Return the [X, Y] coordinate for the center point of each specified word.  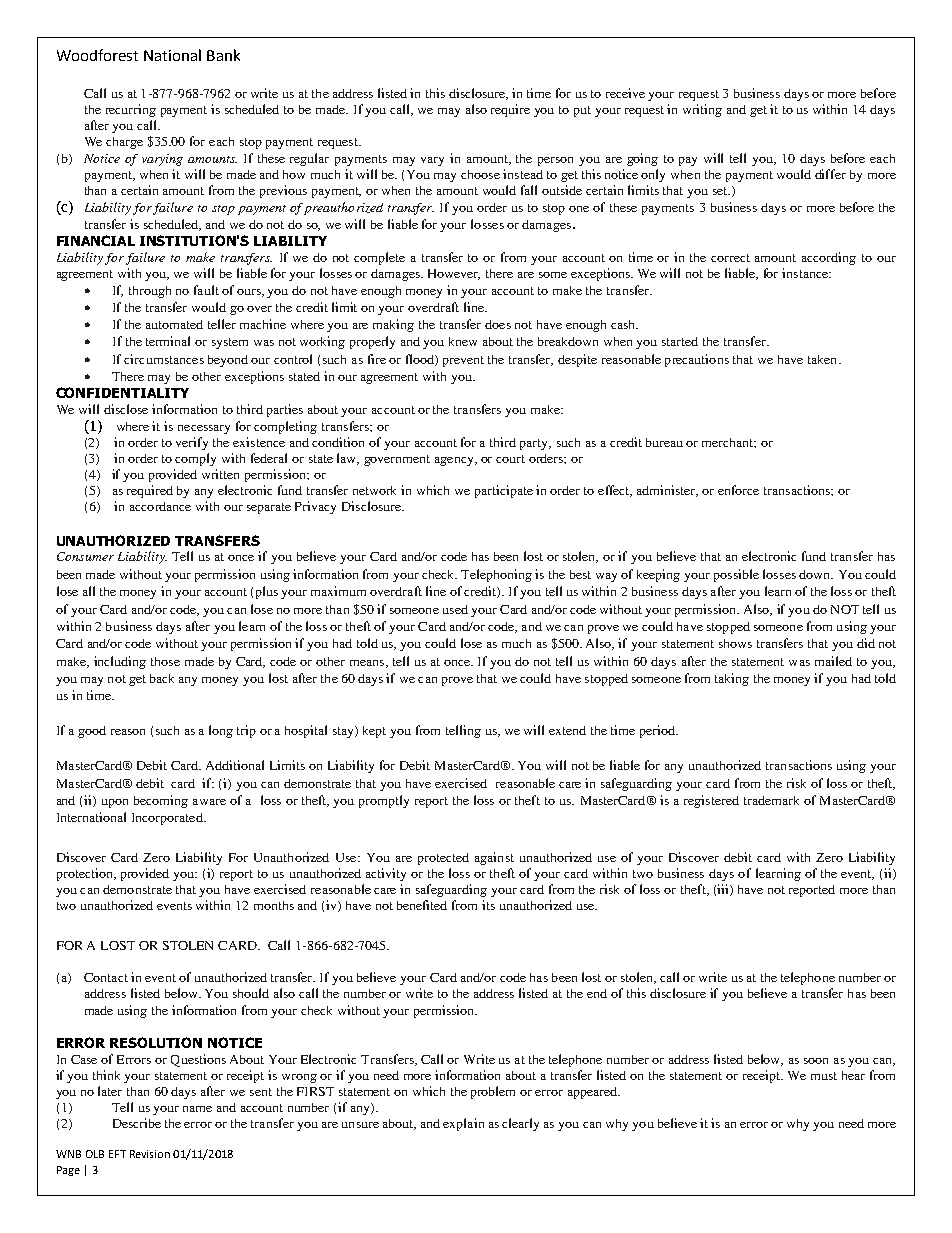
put [582, 111]
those [165, 661]
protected [443, 859]
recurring [131, 110]
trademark [771, 800]
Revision [150, 1154]
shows [735, 643]
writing [702, 110]
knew [463, 341]
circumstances [164, 359]
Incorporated [168, 819]
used [455, 609]
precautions [697, 360]
